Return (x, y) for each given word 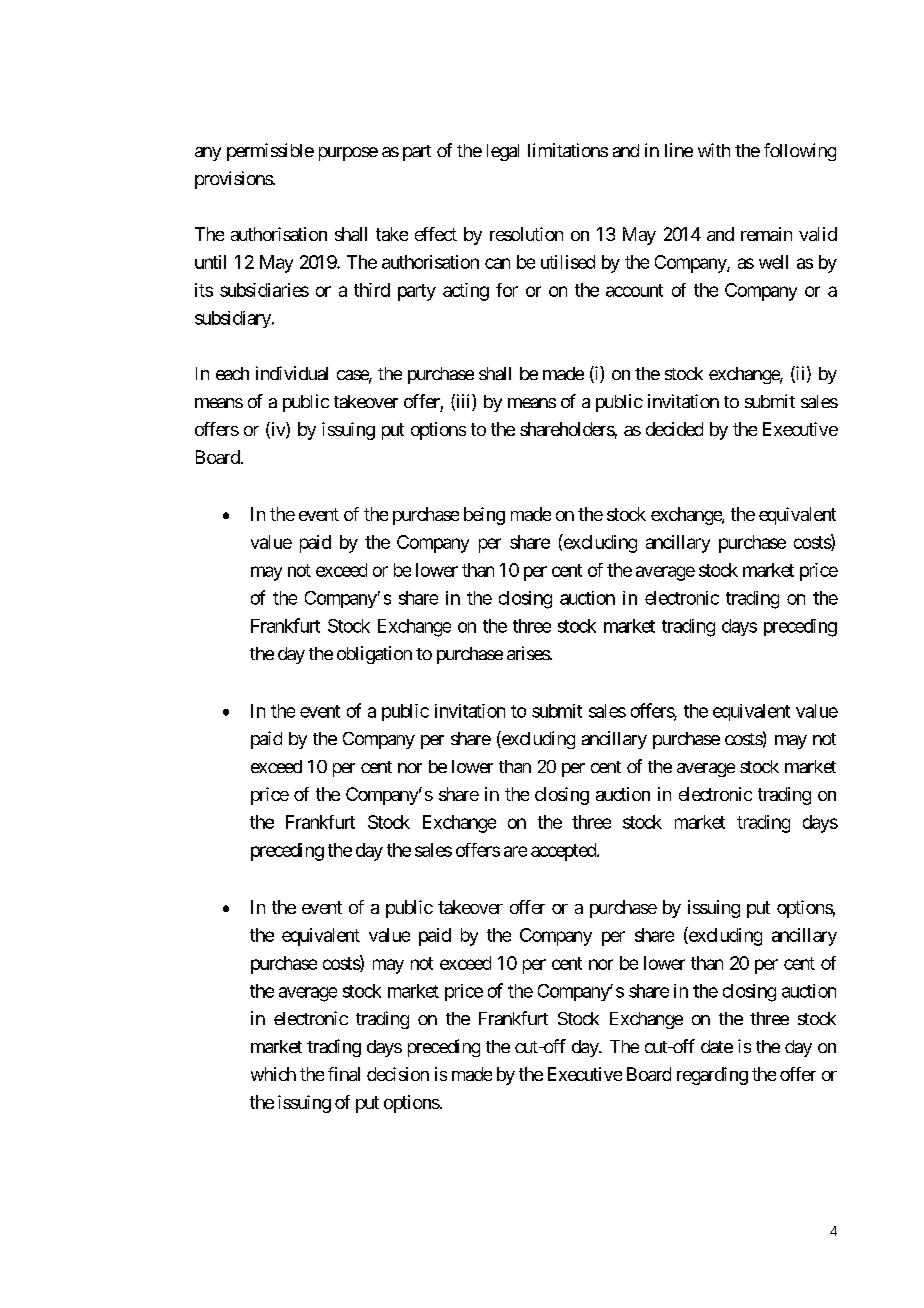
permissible (270, 152)
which (273, 1074)
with (714, 150)
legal (503, 152)
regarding (712, 1076)
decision (398, 1074)
